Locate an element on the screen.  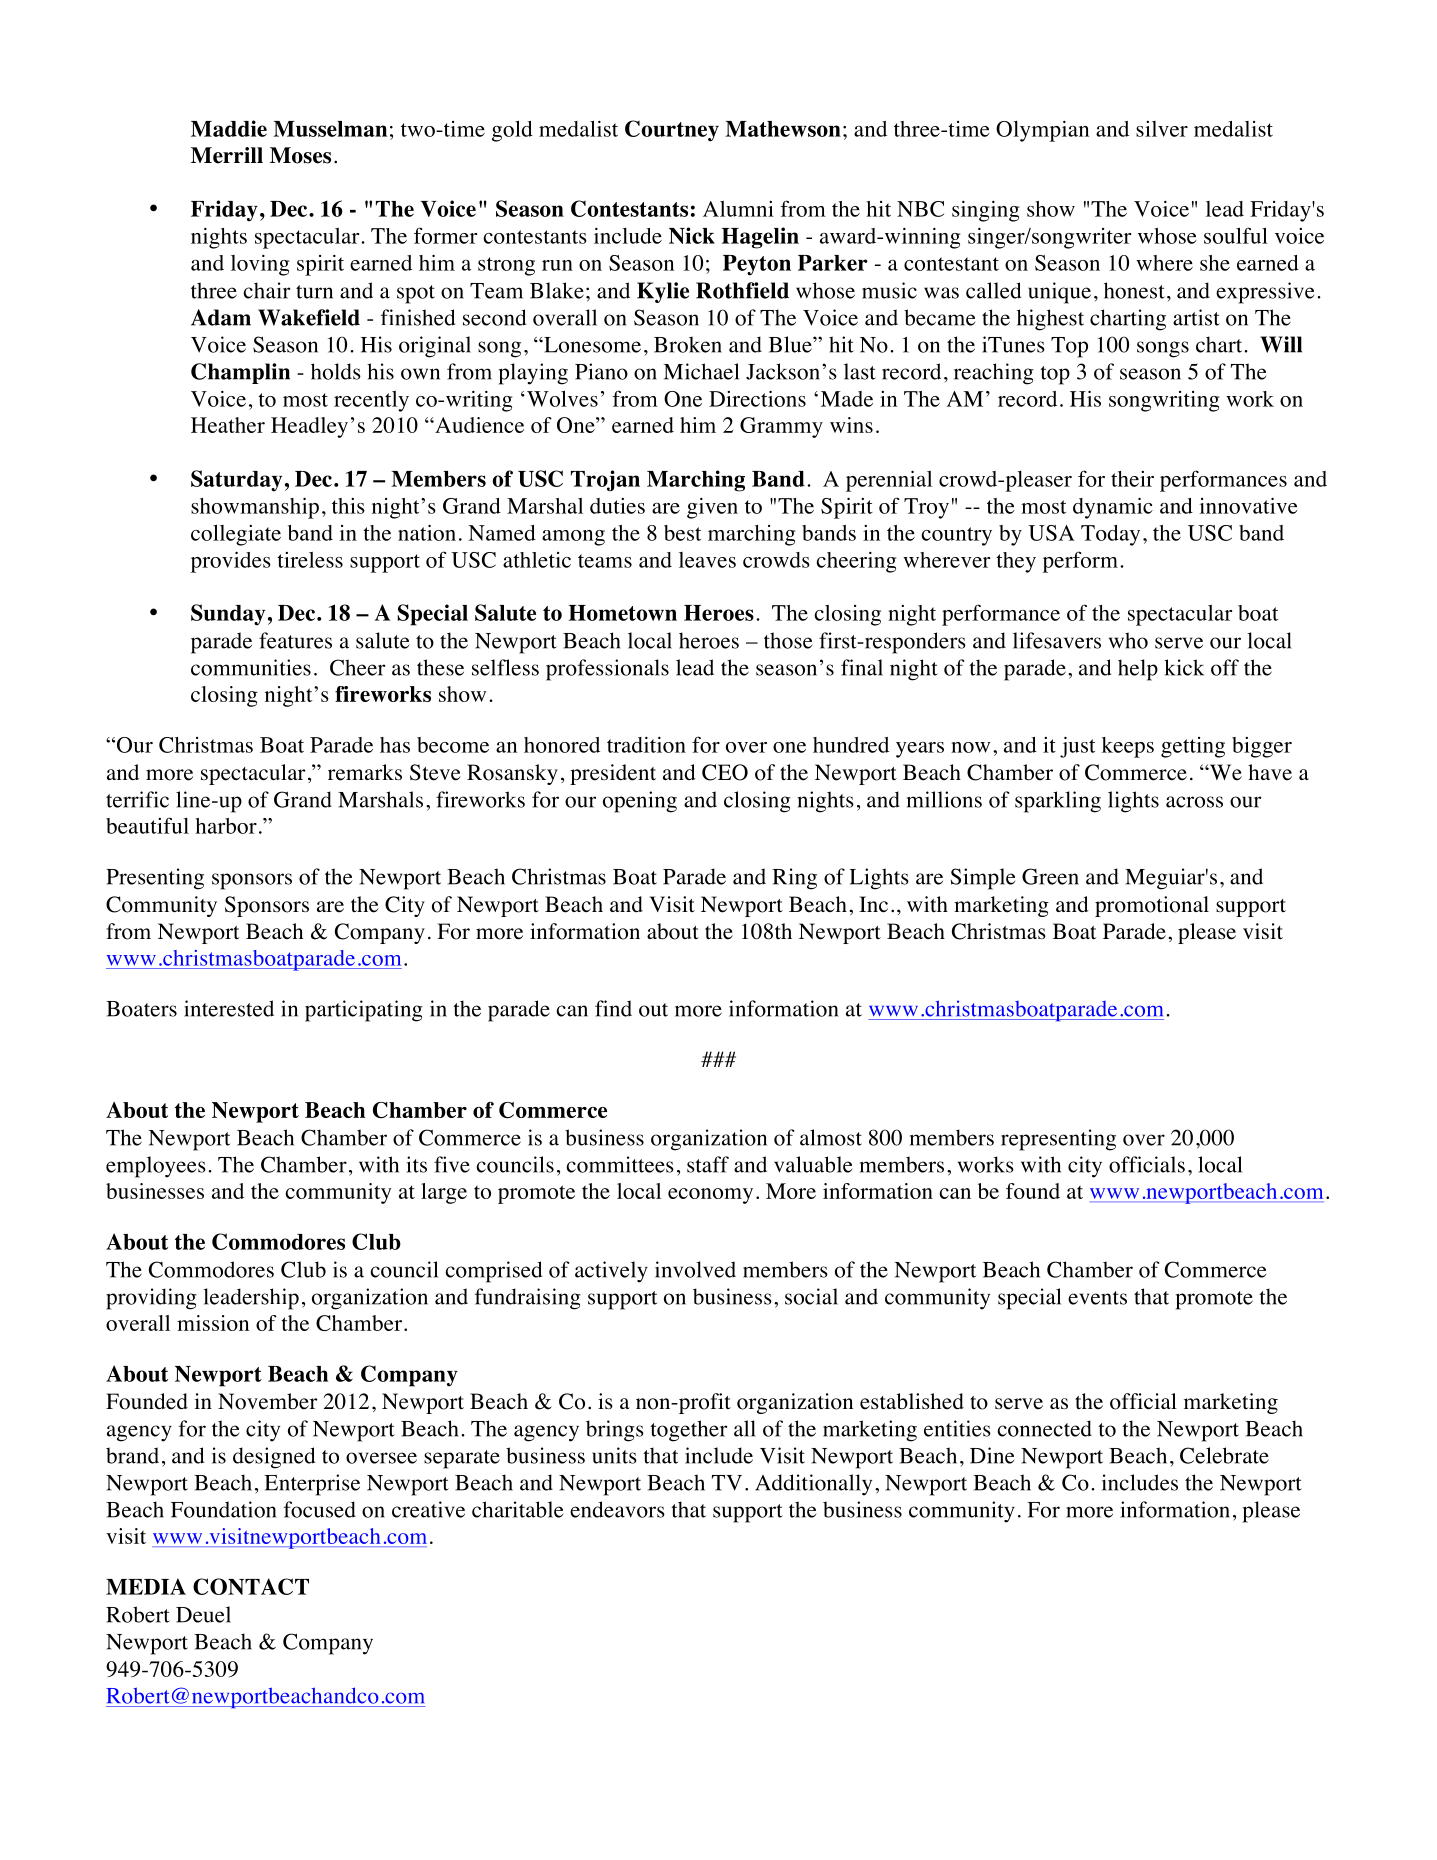
features is located at coordinates (295, 640).
